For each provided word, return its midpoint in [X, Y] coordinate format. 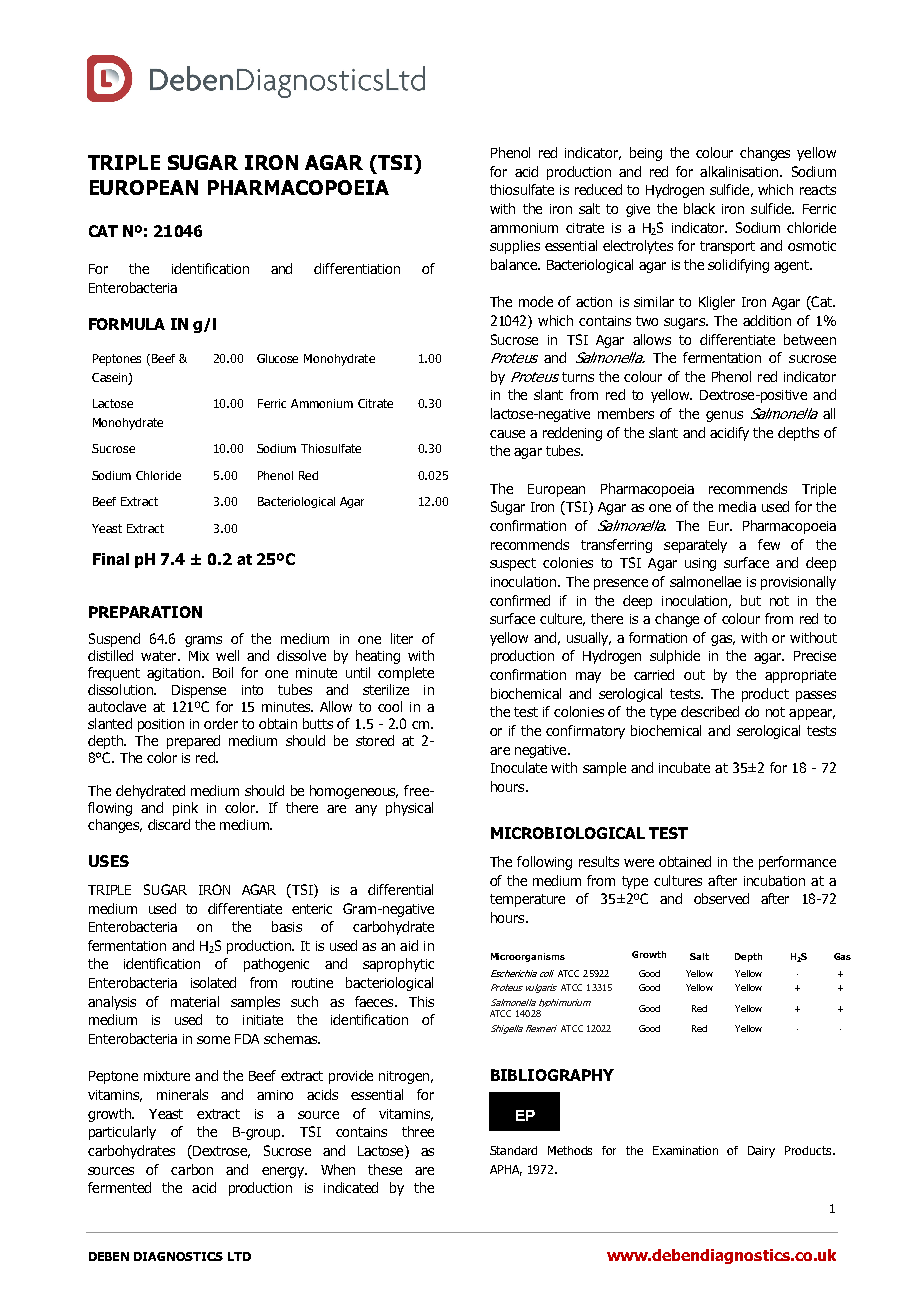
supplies [515, 247]
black [699, 208]
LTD [239, 1256]
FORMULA [127, 324]
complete [406, 674]
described [710, 711]
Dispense [199, 691]
